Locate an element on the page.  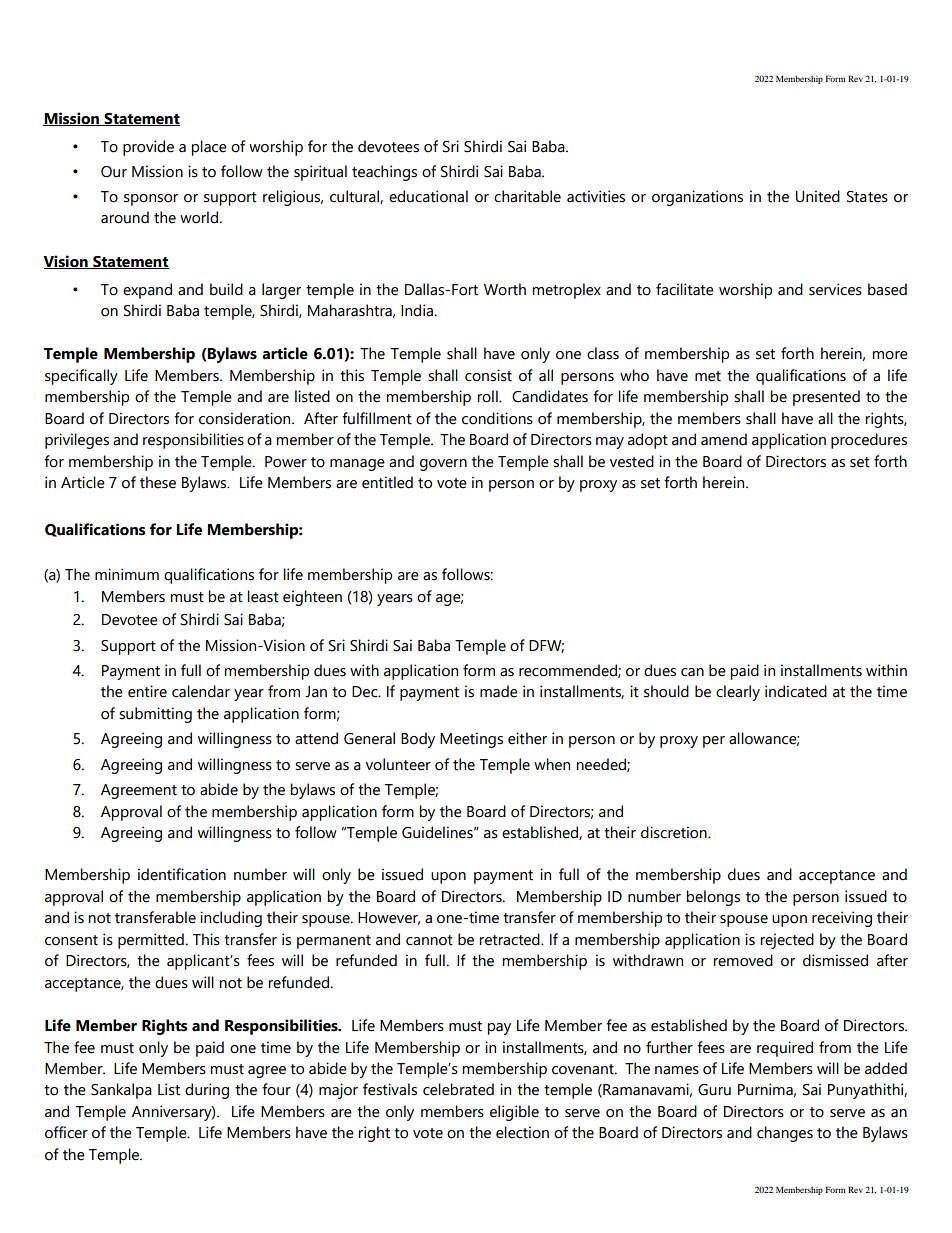
charitable is located at coordinates (527, 196).
